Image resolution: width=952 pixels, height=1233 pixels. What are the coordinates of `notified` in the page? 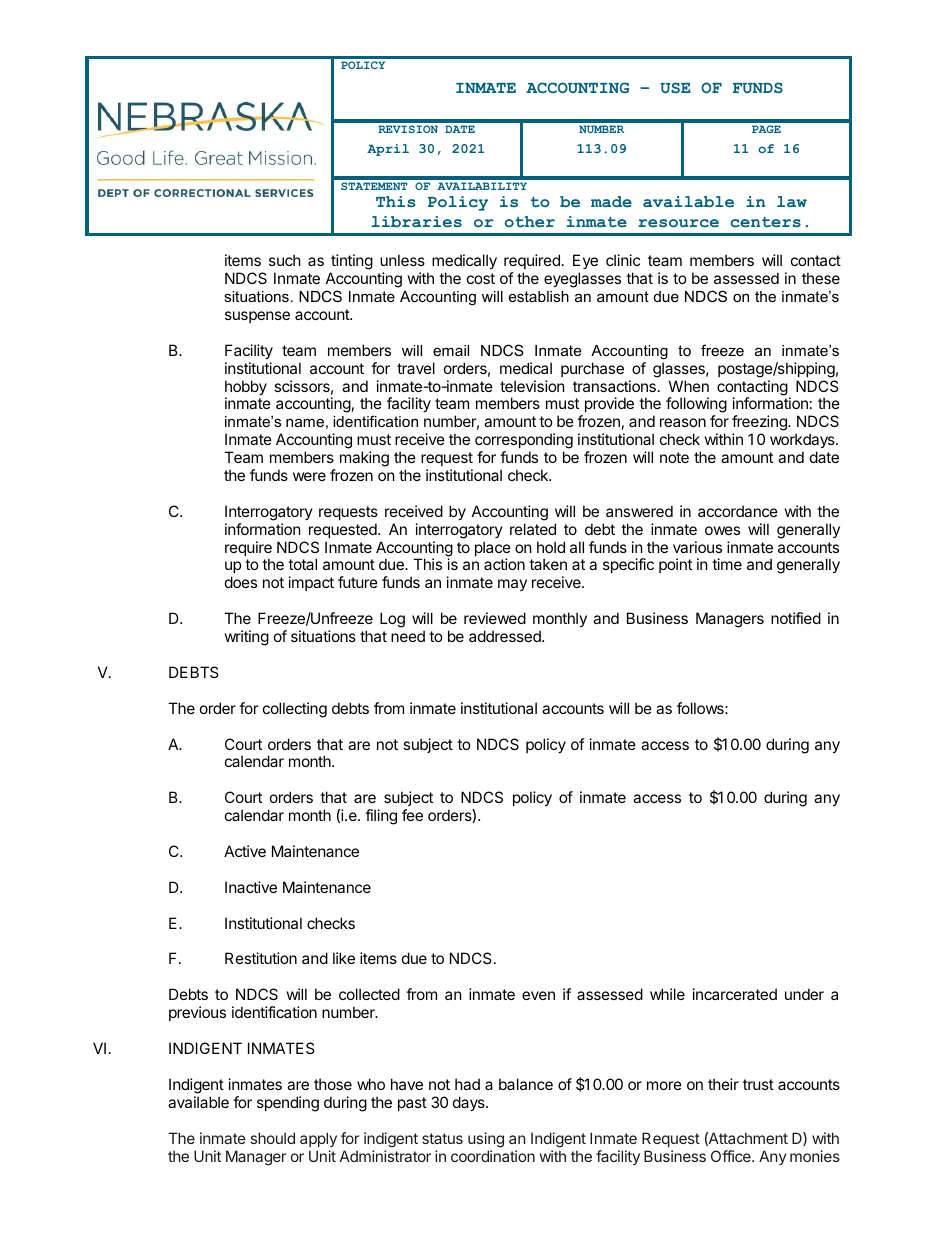 It's located at (796, 618).
